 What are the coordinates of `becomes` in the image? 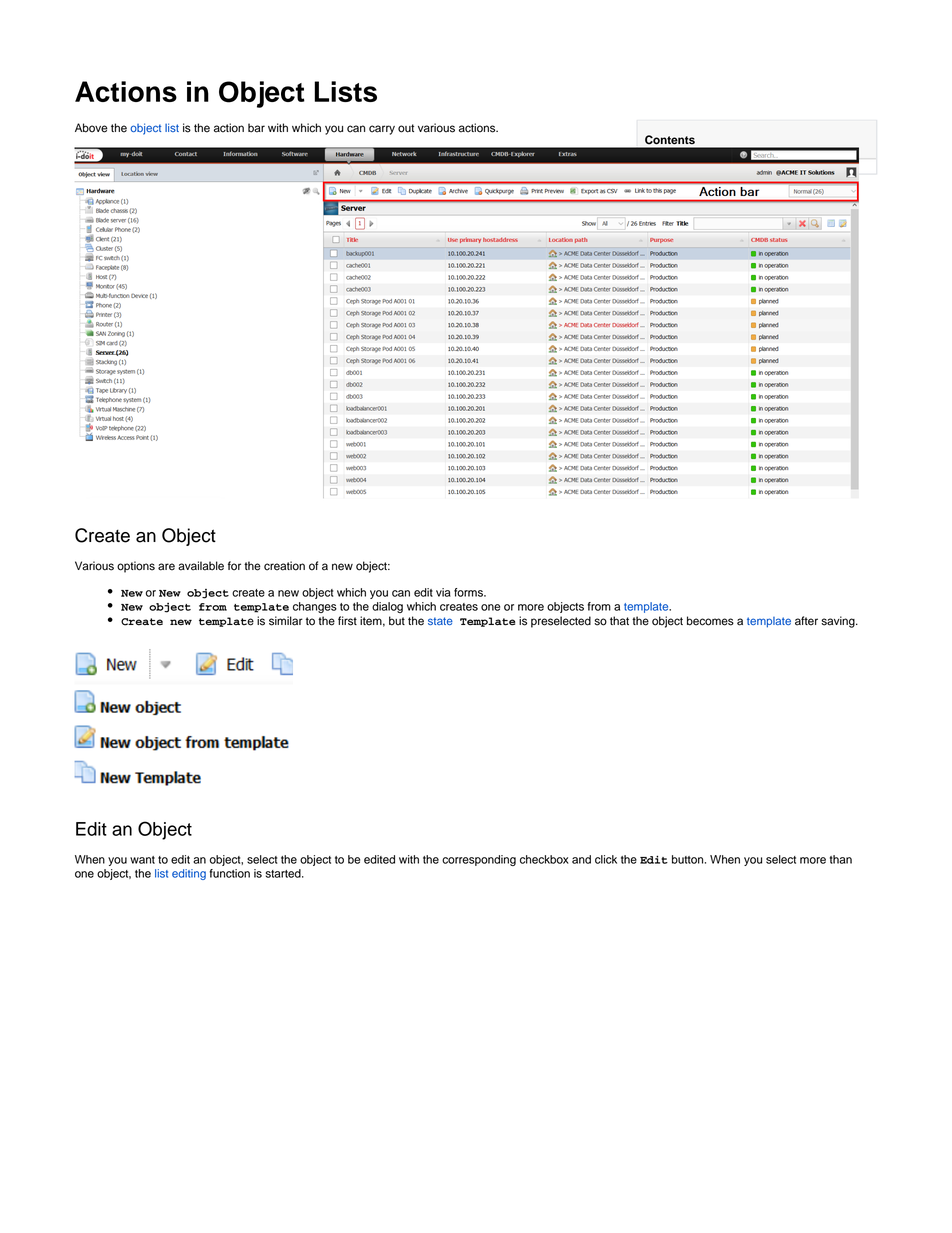 It's located at (710, 621).
